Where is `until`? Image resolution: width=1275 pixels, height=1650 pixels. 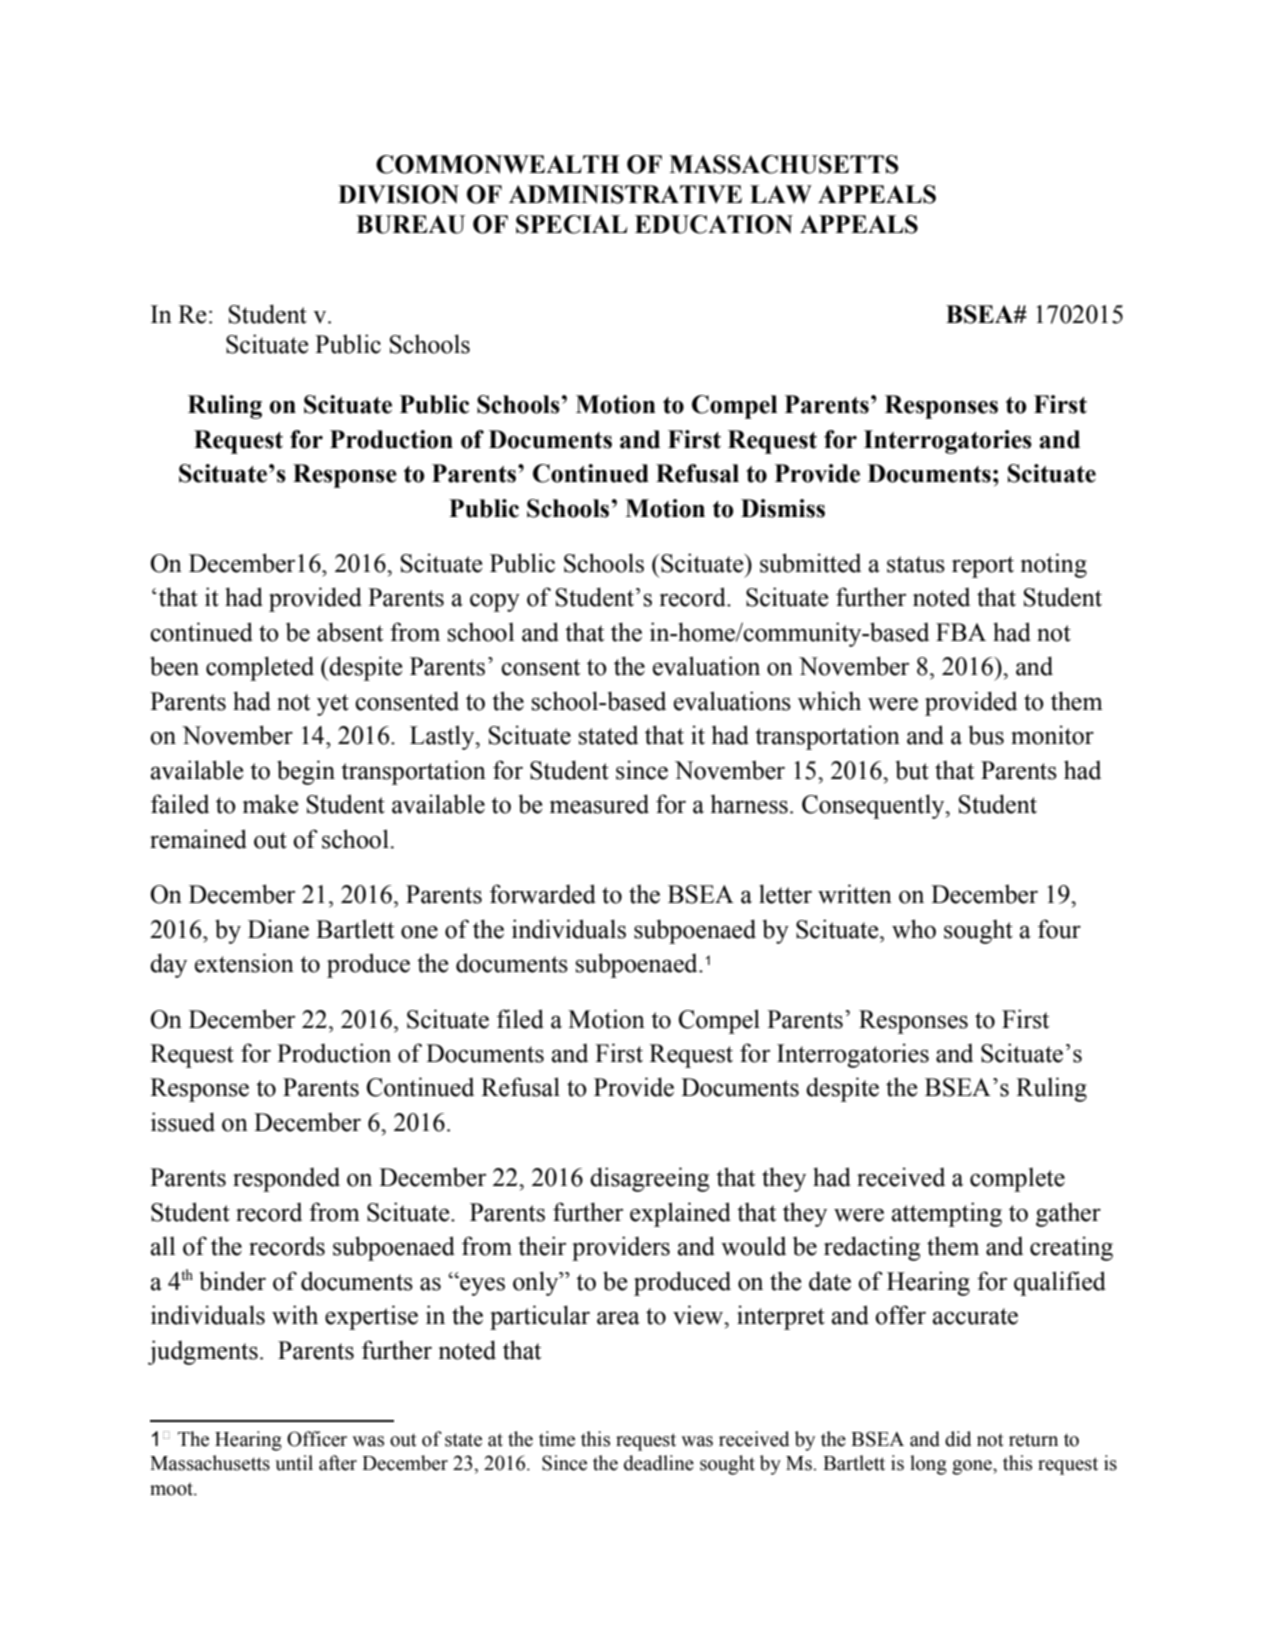 until is located at coordinates (294, 1463).
